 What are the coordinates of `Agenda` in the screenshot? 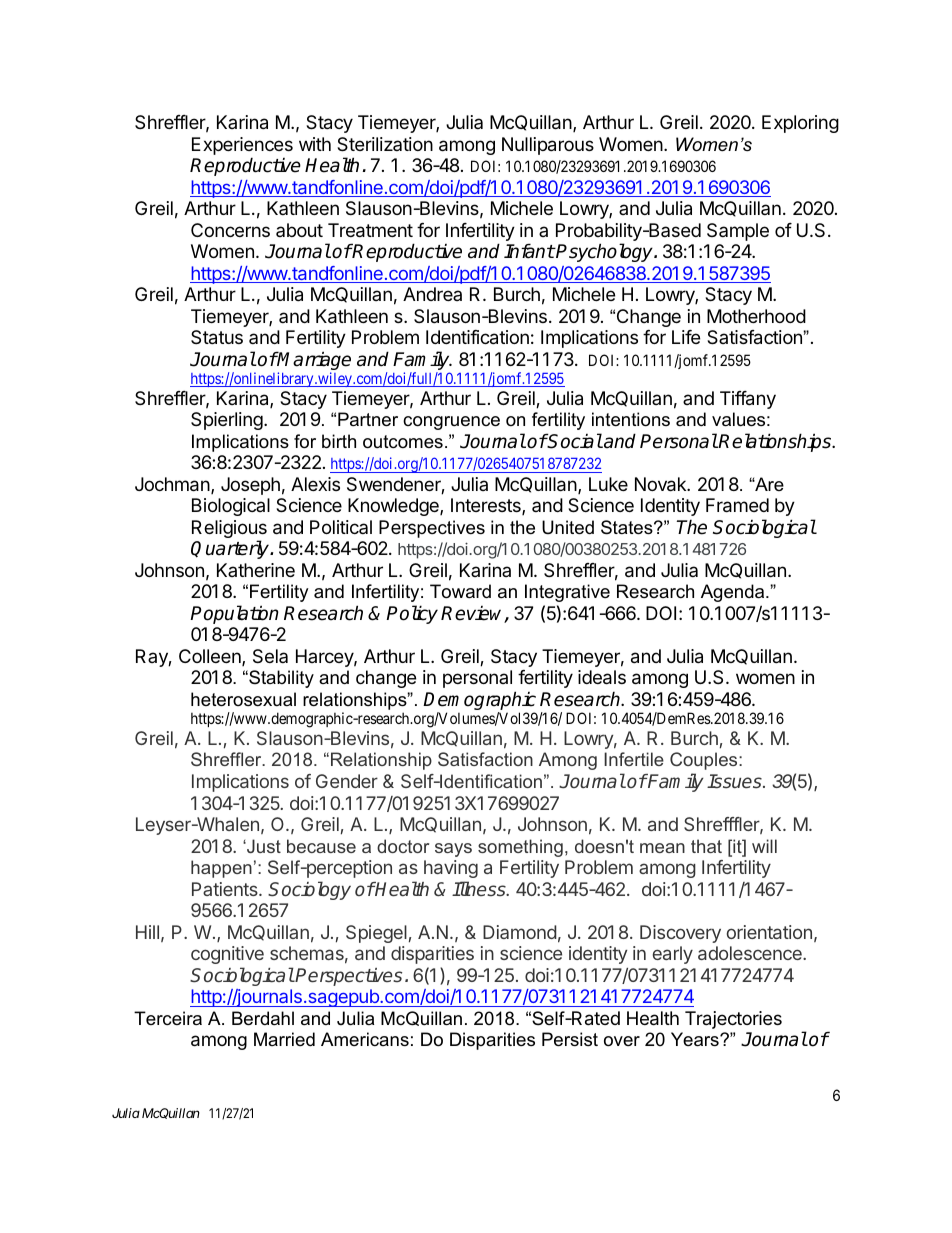 It's located at (734, 593).
